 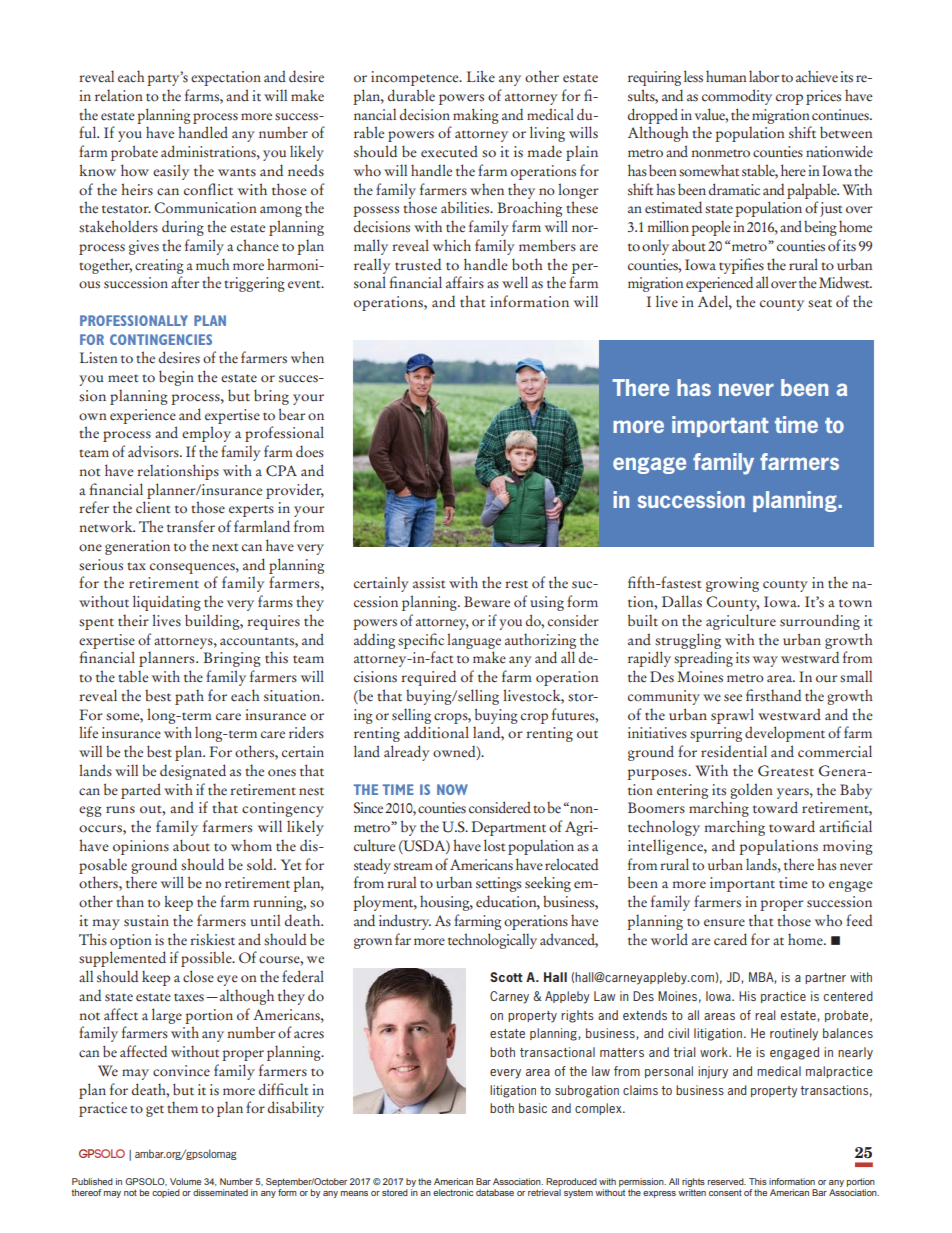 I want to click on reserved, so click(x=727, y=1181).
